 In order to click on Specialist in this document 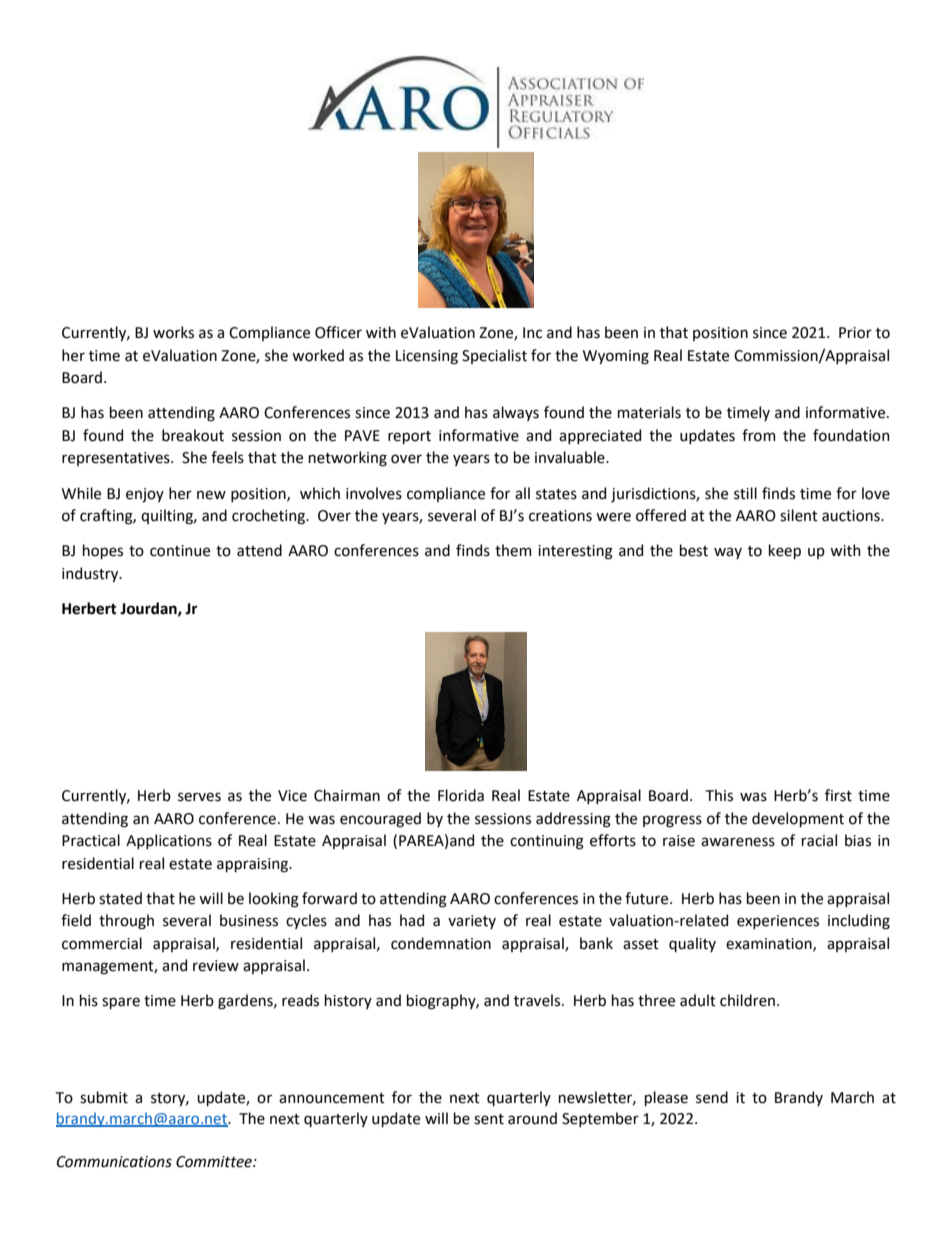, I will do `click(494, 356)`.
